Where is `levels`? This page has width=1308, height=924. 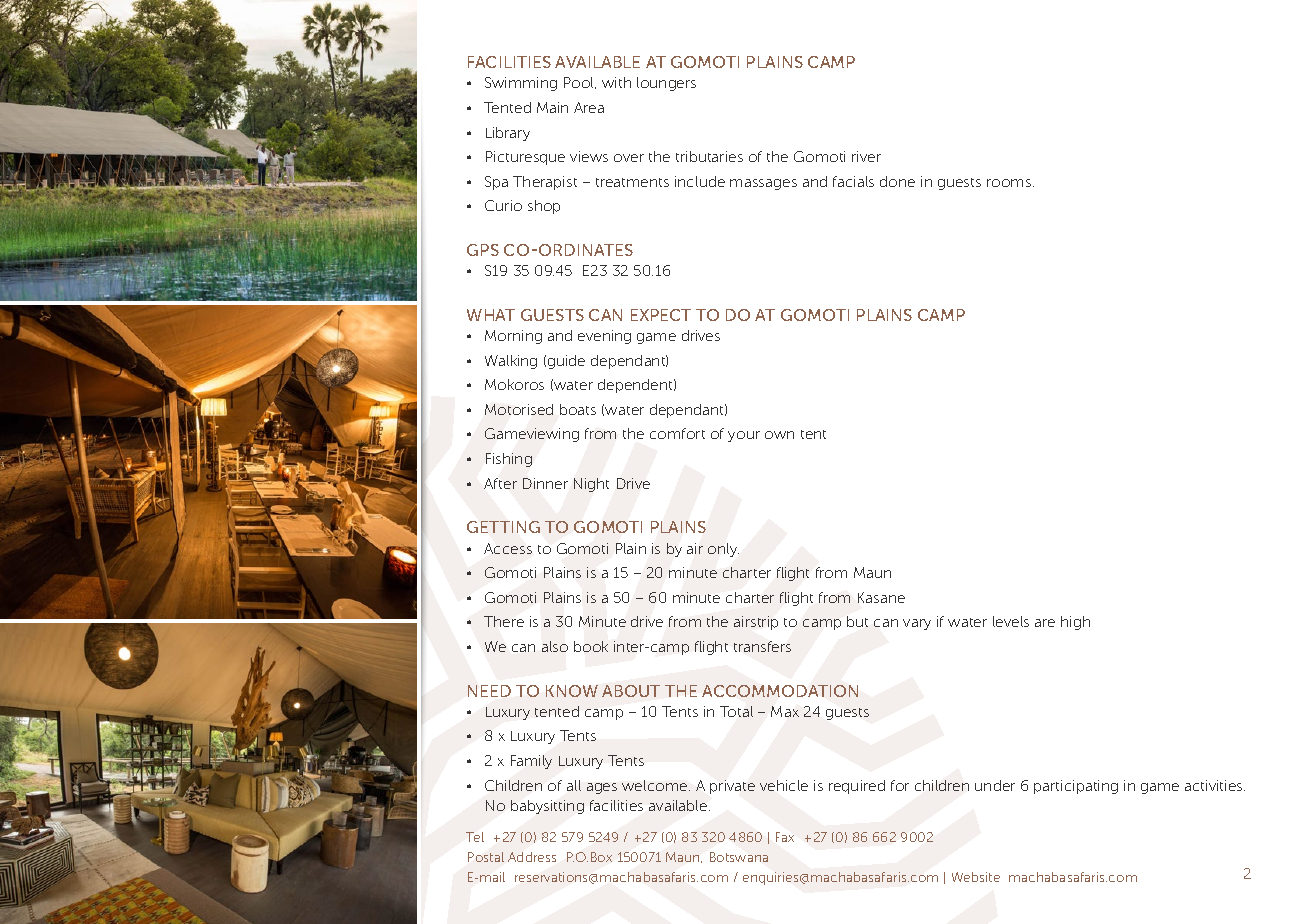 levels is located at coordinates (1011, 621).
